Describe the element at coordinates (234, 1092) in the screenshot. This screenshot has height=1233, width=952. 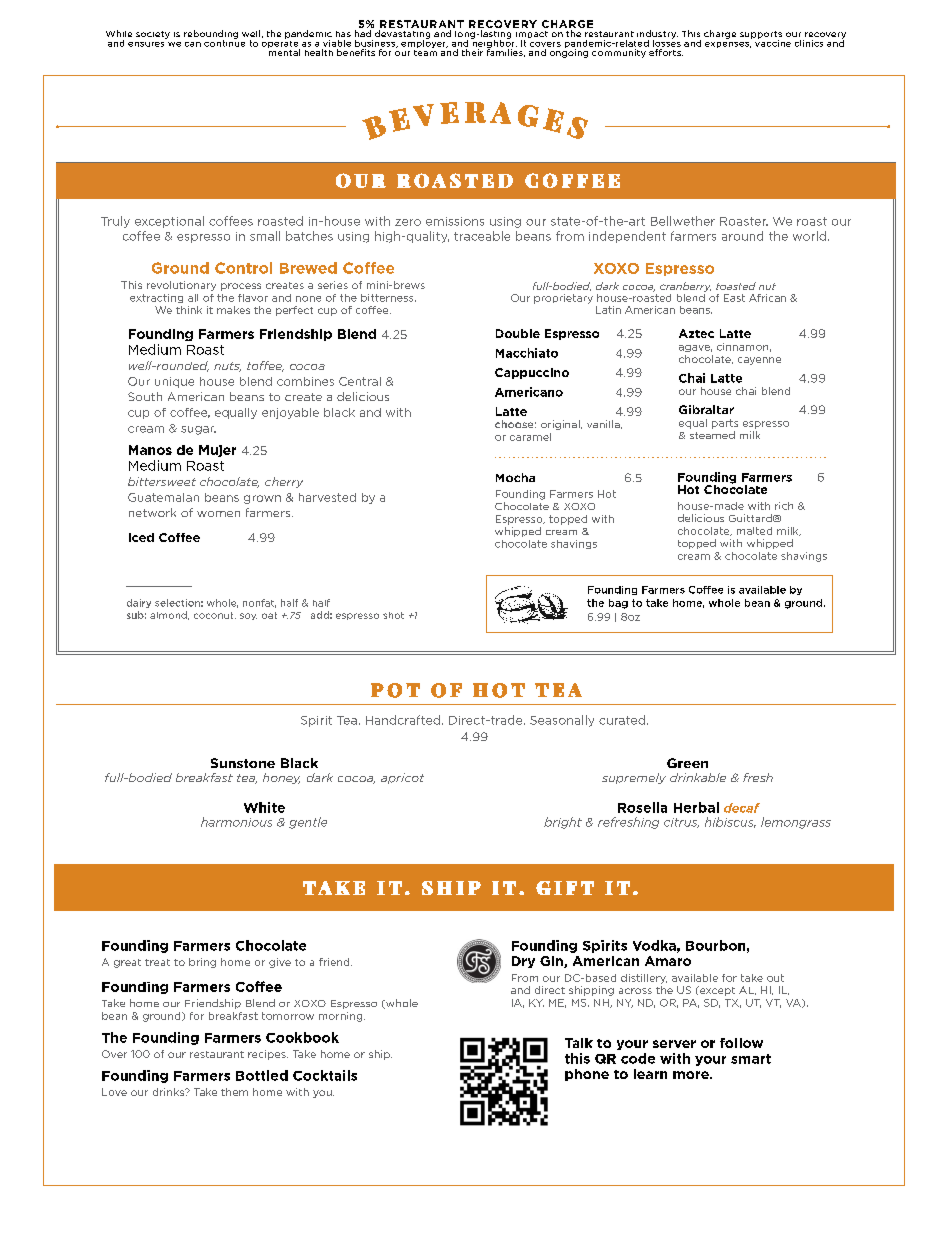
I see `them` at that location.
